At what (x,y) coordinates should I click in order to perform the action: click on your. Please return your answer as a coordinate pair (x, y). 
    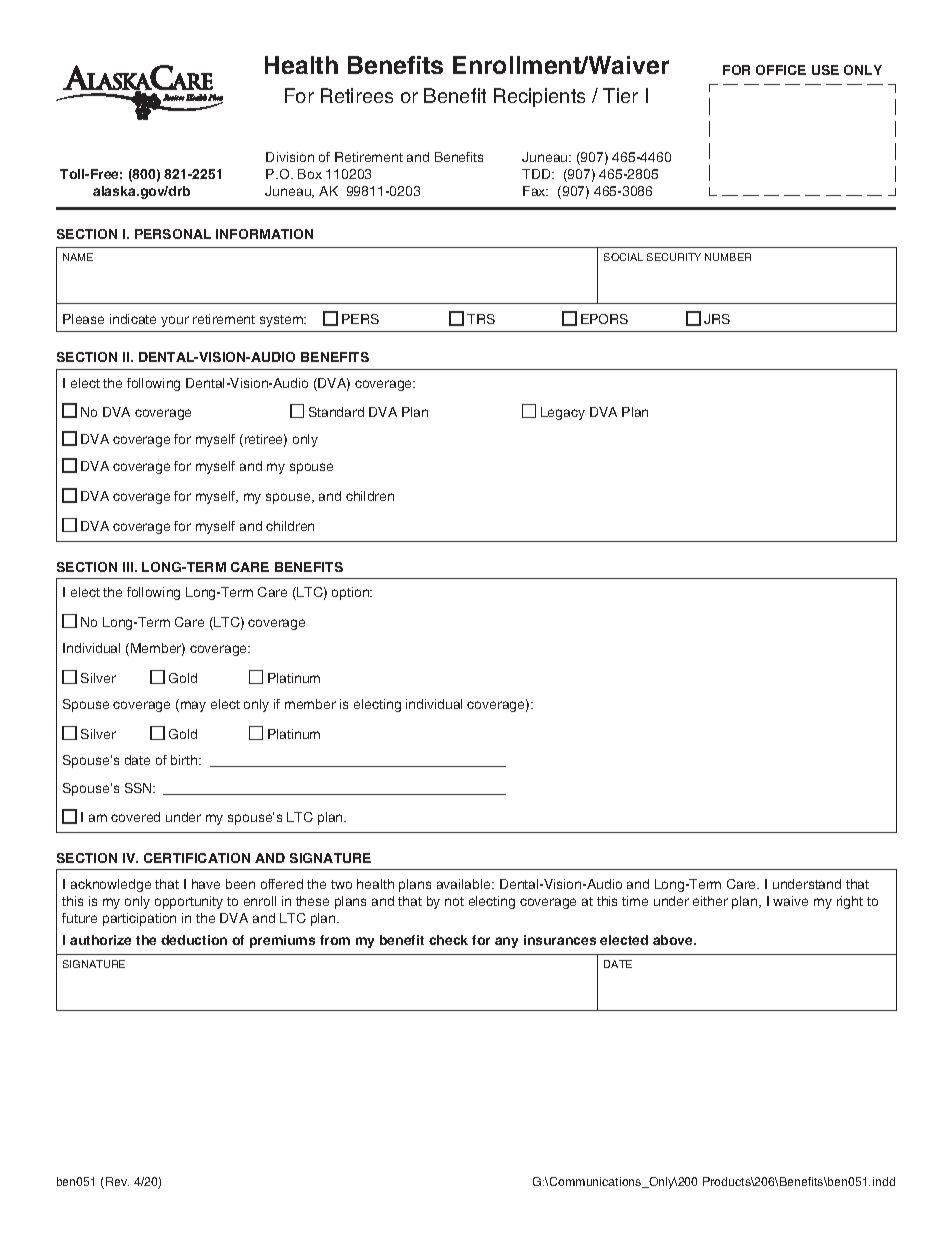
    Looking at the image, I should click on (175, 321).
